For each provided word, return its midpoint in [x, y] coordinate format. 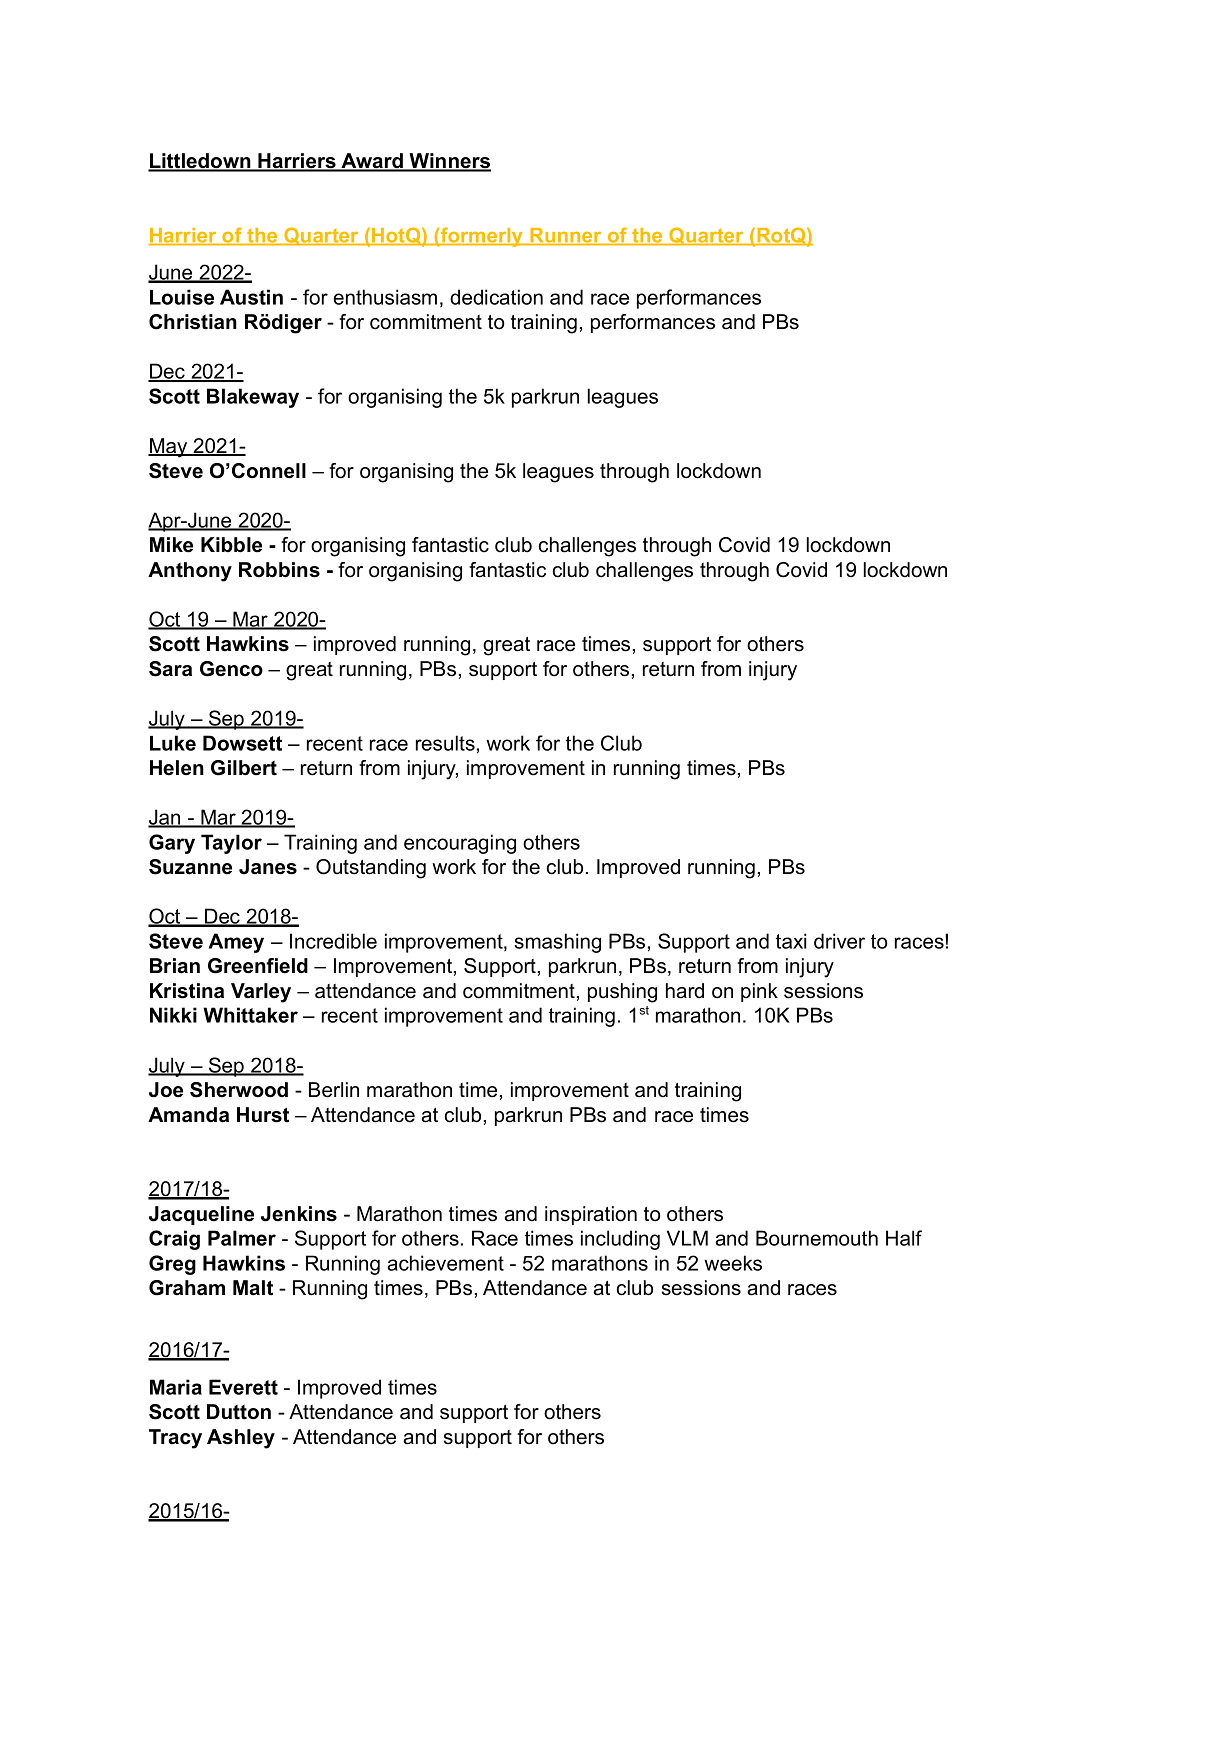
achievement [445, 1263]
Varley [261, 993]
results [445, 743]
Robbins [279, 570]
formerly [482, 237]
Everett [243, 1387]
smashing [557, 943]
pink [759, 992]
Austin [251, 297]
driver [839, 941]
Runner [566, 236]
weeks [733, 1263]
